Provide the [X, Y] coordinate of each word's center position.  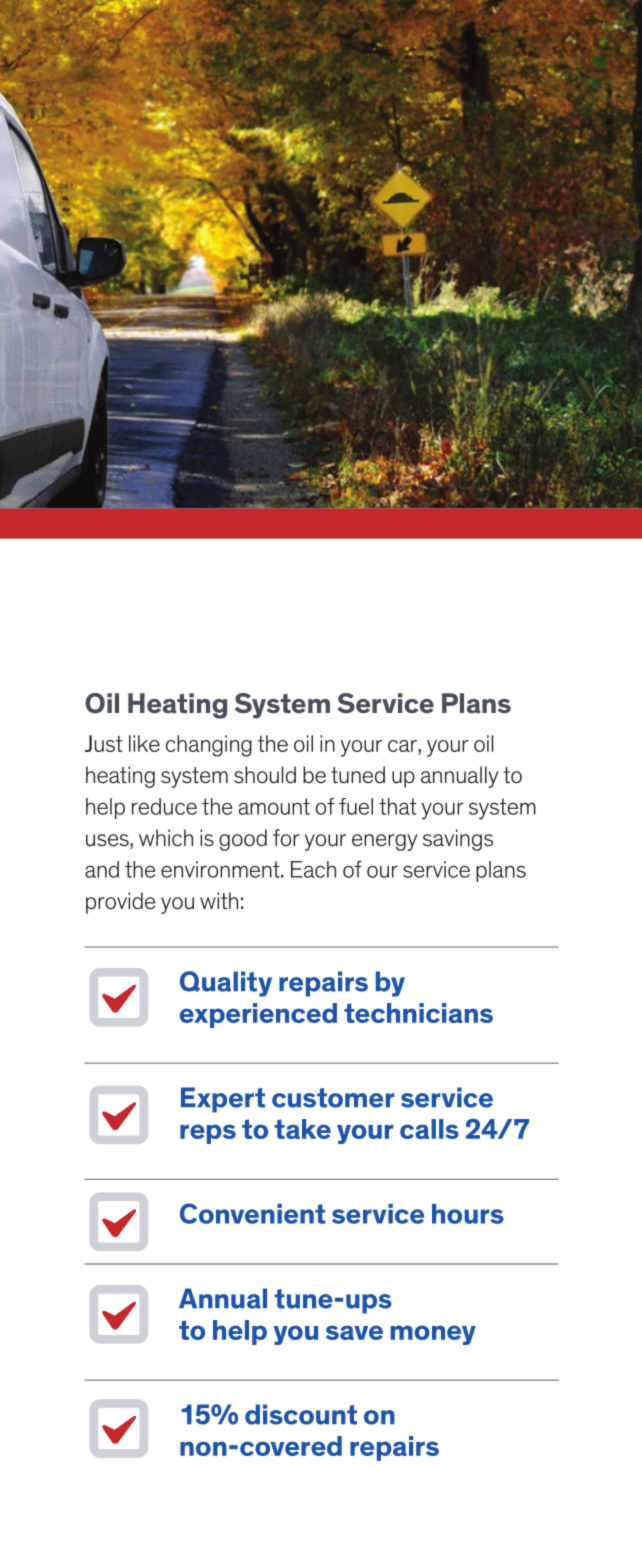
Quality [226, 984]
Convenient [252, 1213]
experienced [258, 1015]
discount [301, 1414]
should [265, 775]
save [354, 1332]
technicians [418, 1013]
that [398, 806]
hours [468, 1214]
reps [208, 1134]
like [144, 743]
